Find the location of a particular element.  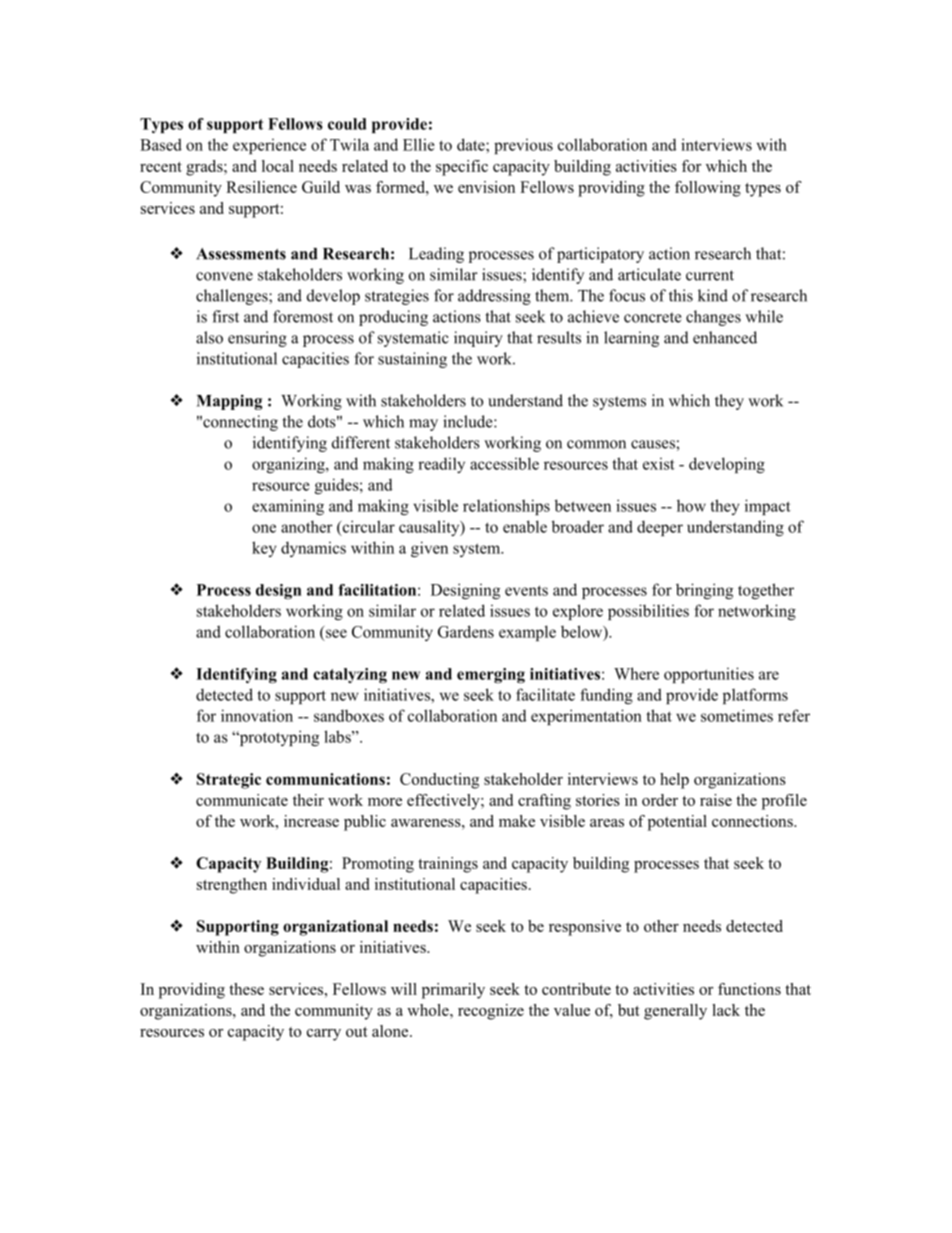

sometimes is located at coordinates (737, 715).
